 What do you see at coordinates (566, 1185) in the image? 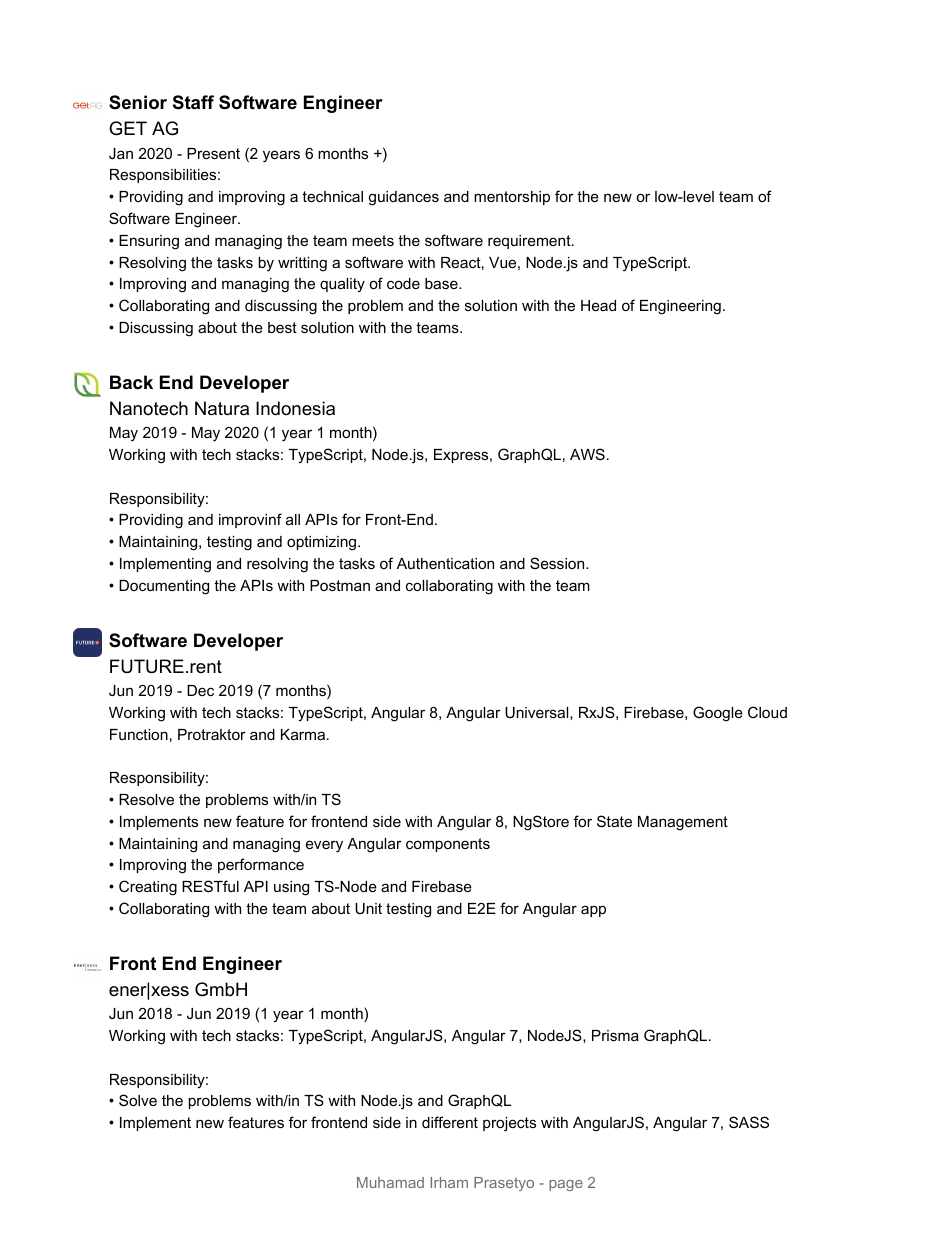
I see `page` at bounding box center [566, 1185].
